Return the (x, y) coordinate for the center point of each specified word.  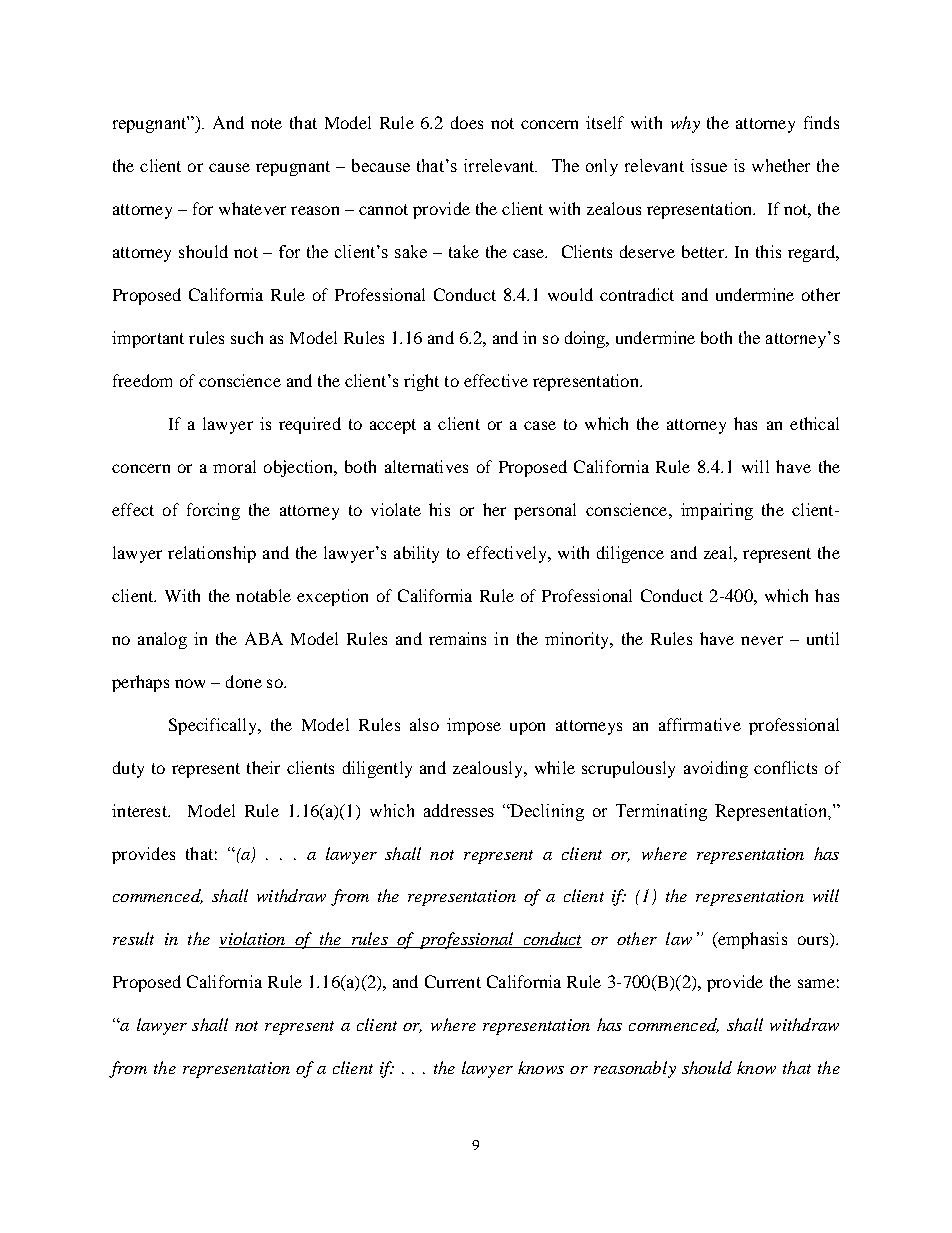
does (467, 122)
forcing (213, 511)
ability (416, 554)
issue (709, 165)
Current (453, 981)
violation (253, 940)
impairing (717, 511)
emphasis (751, 940)
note (266, 123)
